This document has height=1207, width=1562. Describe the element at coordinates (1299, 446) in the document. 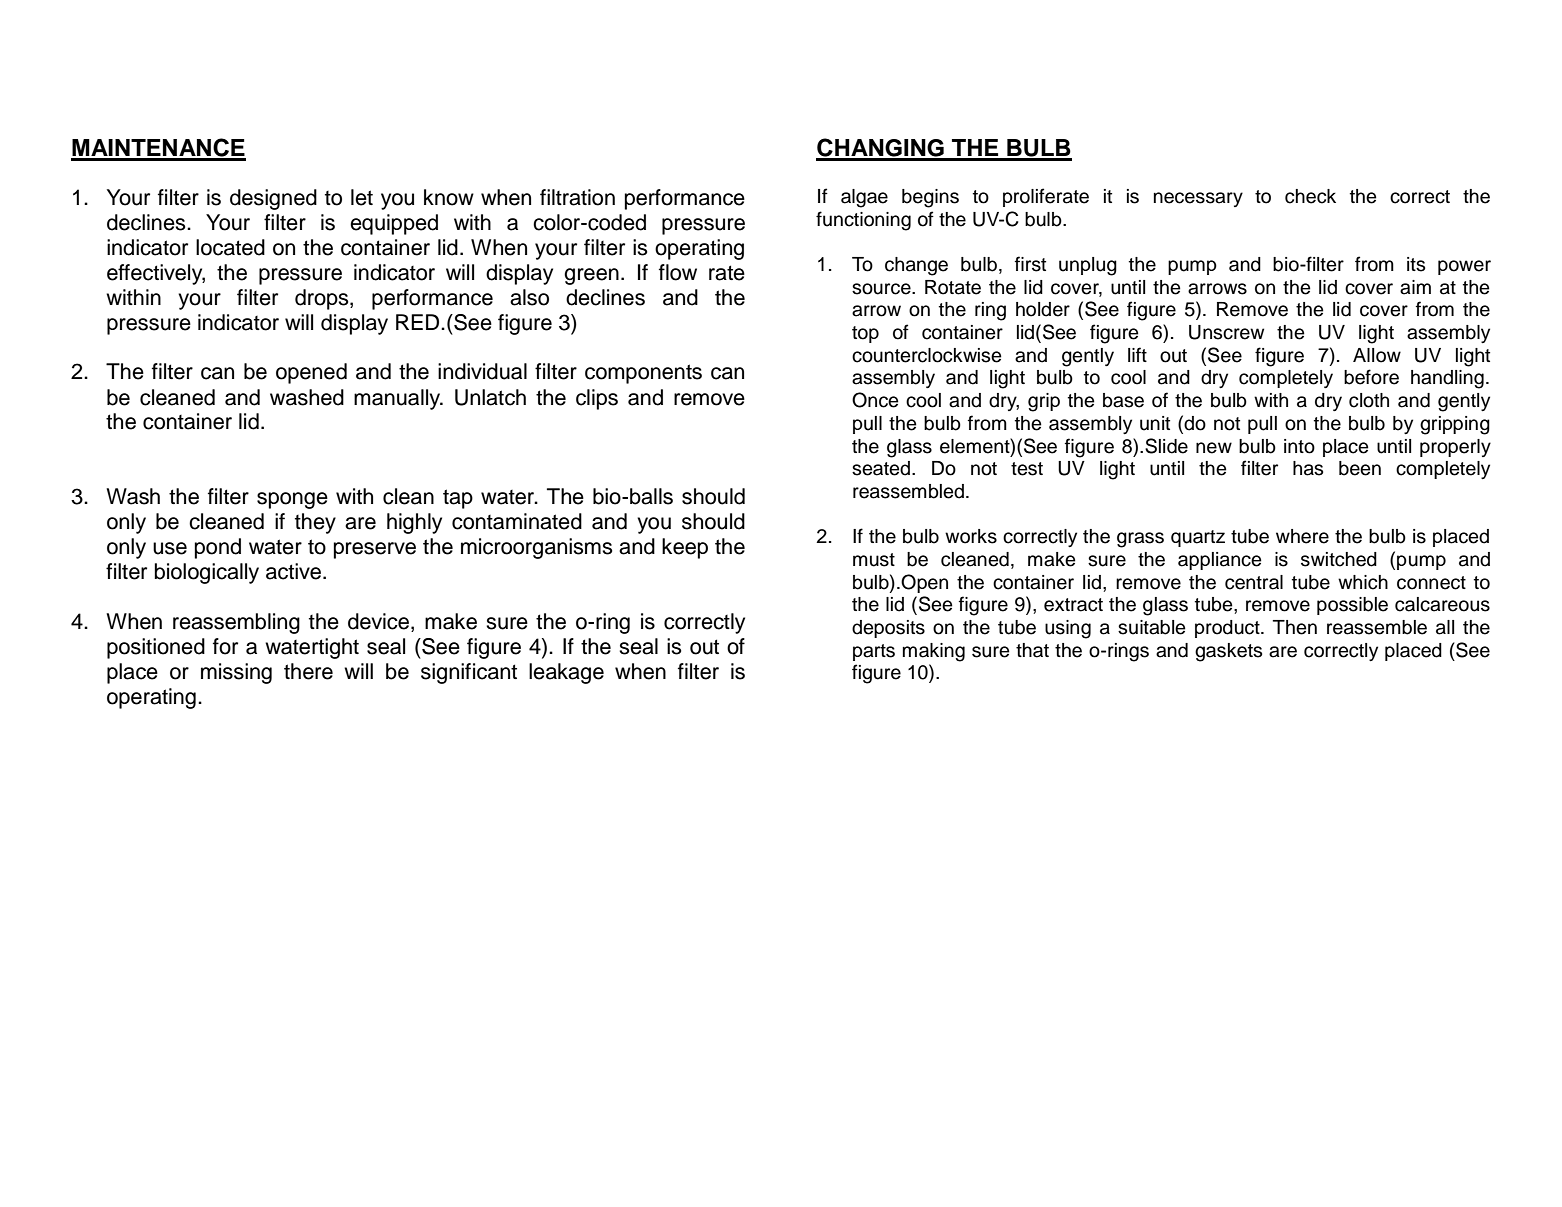

I see `into` at that location.
